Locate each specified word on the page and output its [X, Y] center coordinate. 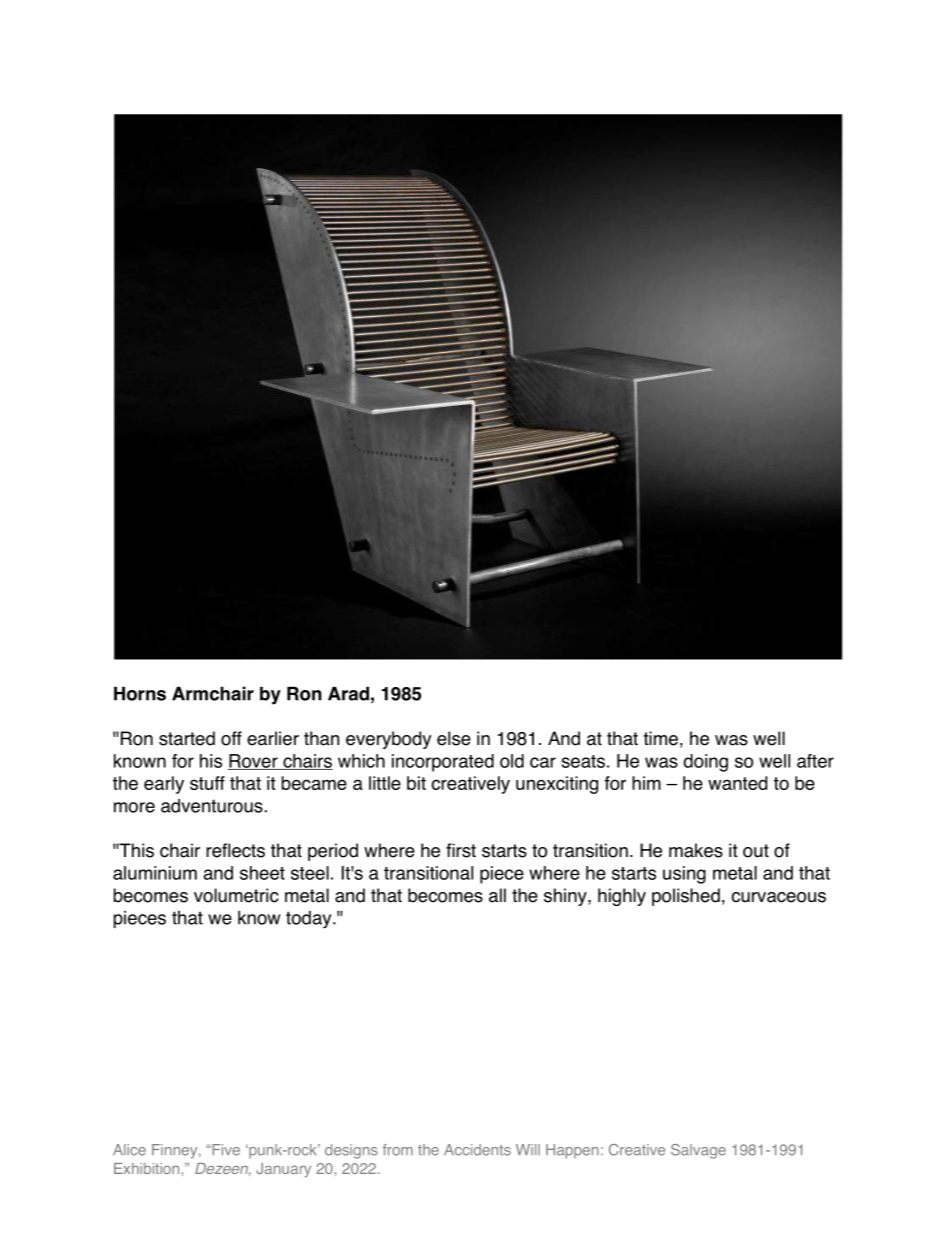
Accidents [477, 1150]
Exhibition [148, 1168]
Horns [140, 693]
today [310, 920]
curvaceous [778, 897]
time [660, 738]
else [454, 738]
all [497, 895]
